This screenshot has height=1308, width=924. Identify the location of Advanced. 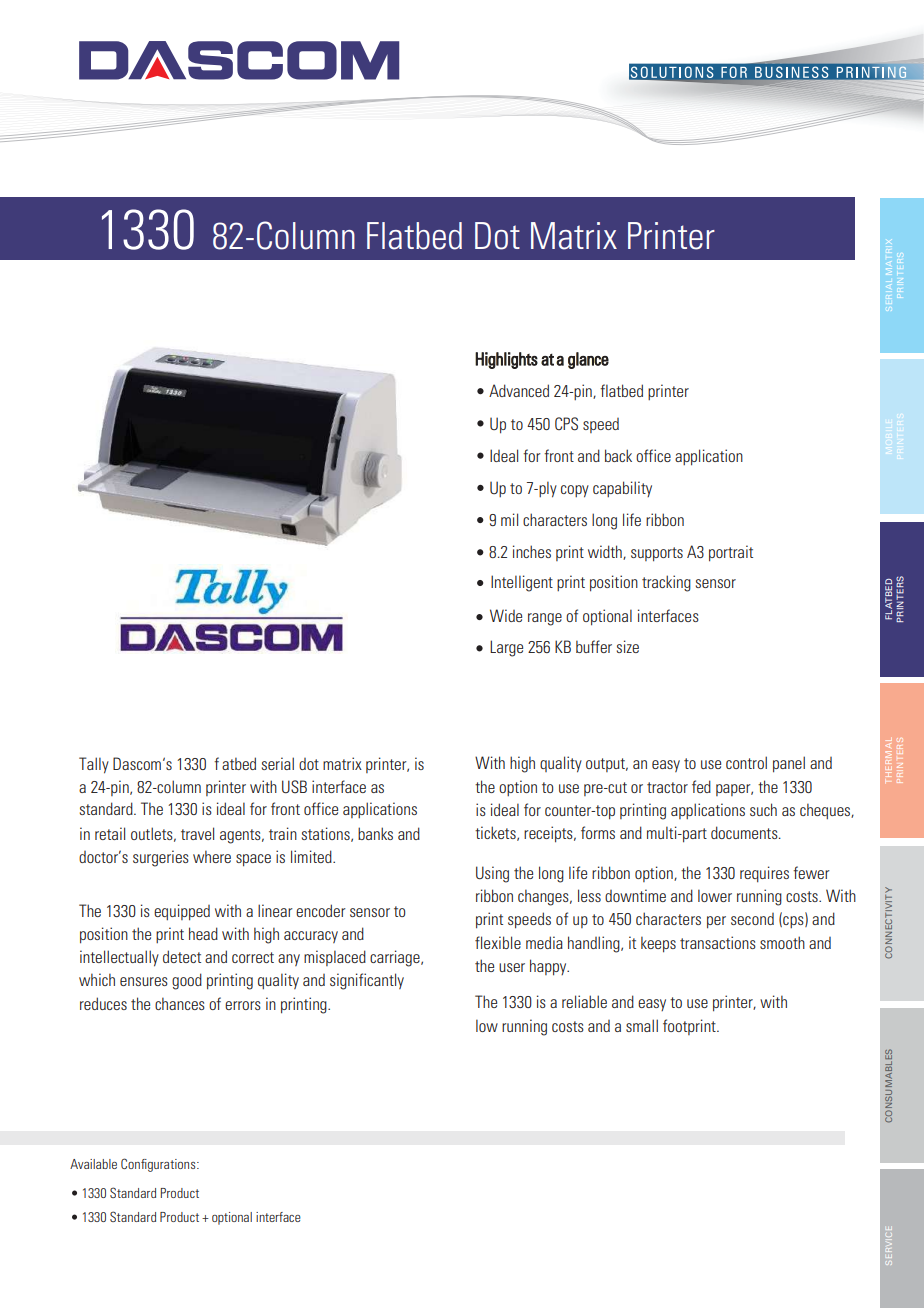
(519, 390).
